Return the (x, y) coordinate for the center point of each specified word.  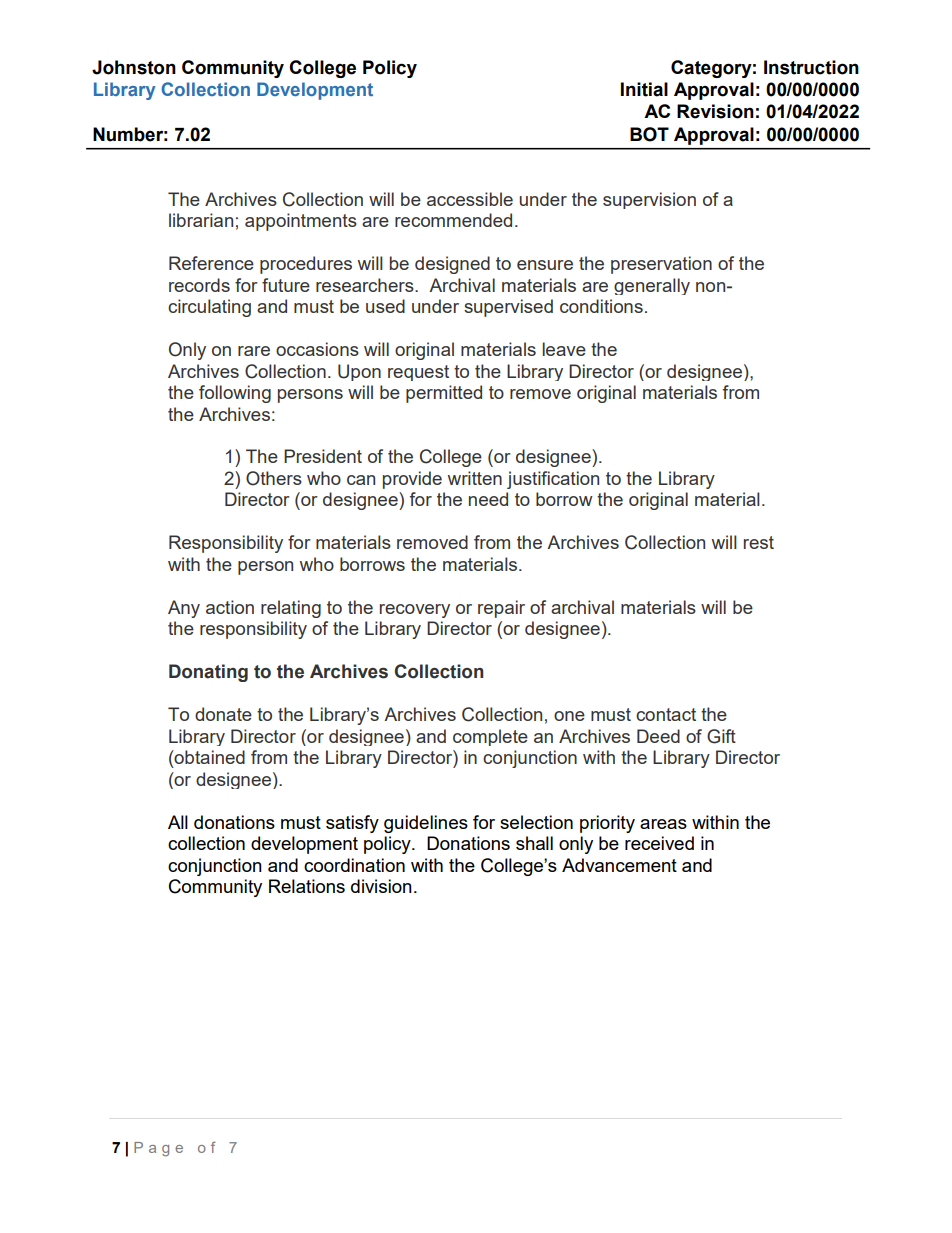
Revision (715, 111)
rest (759, 542)
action (230, 607)
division (381, 886)
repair (501, 609)
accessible (470, 199)
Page (158, 1149)
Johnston (134, 67)
